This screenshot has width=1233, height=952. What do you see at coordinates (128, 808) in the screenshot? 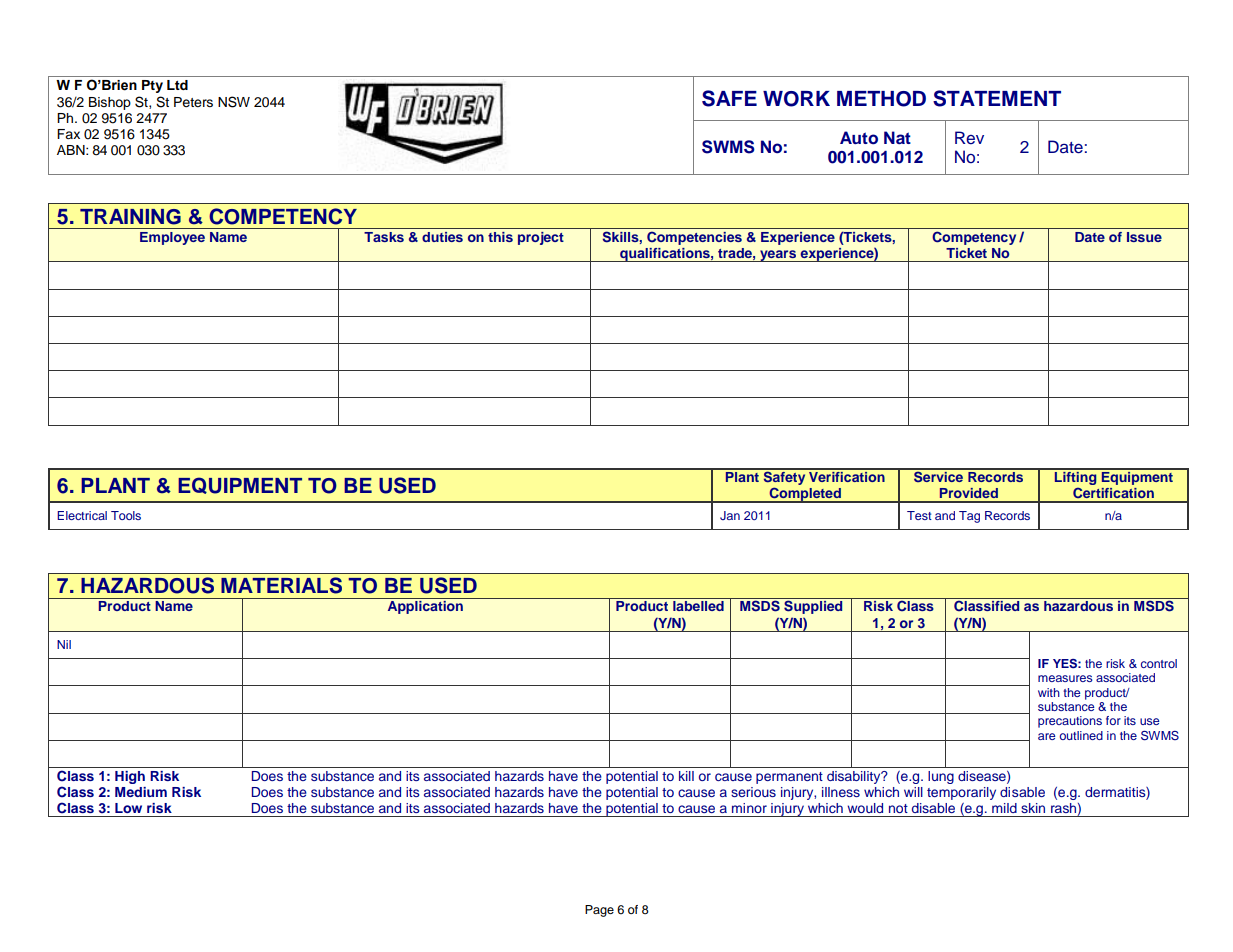
I see `Low` at bounding box center [128, 808].
